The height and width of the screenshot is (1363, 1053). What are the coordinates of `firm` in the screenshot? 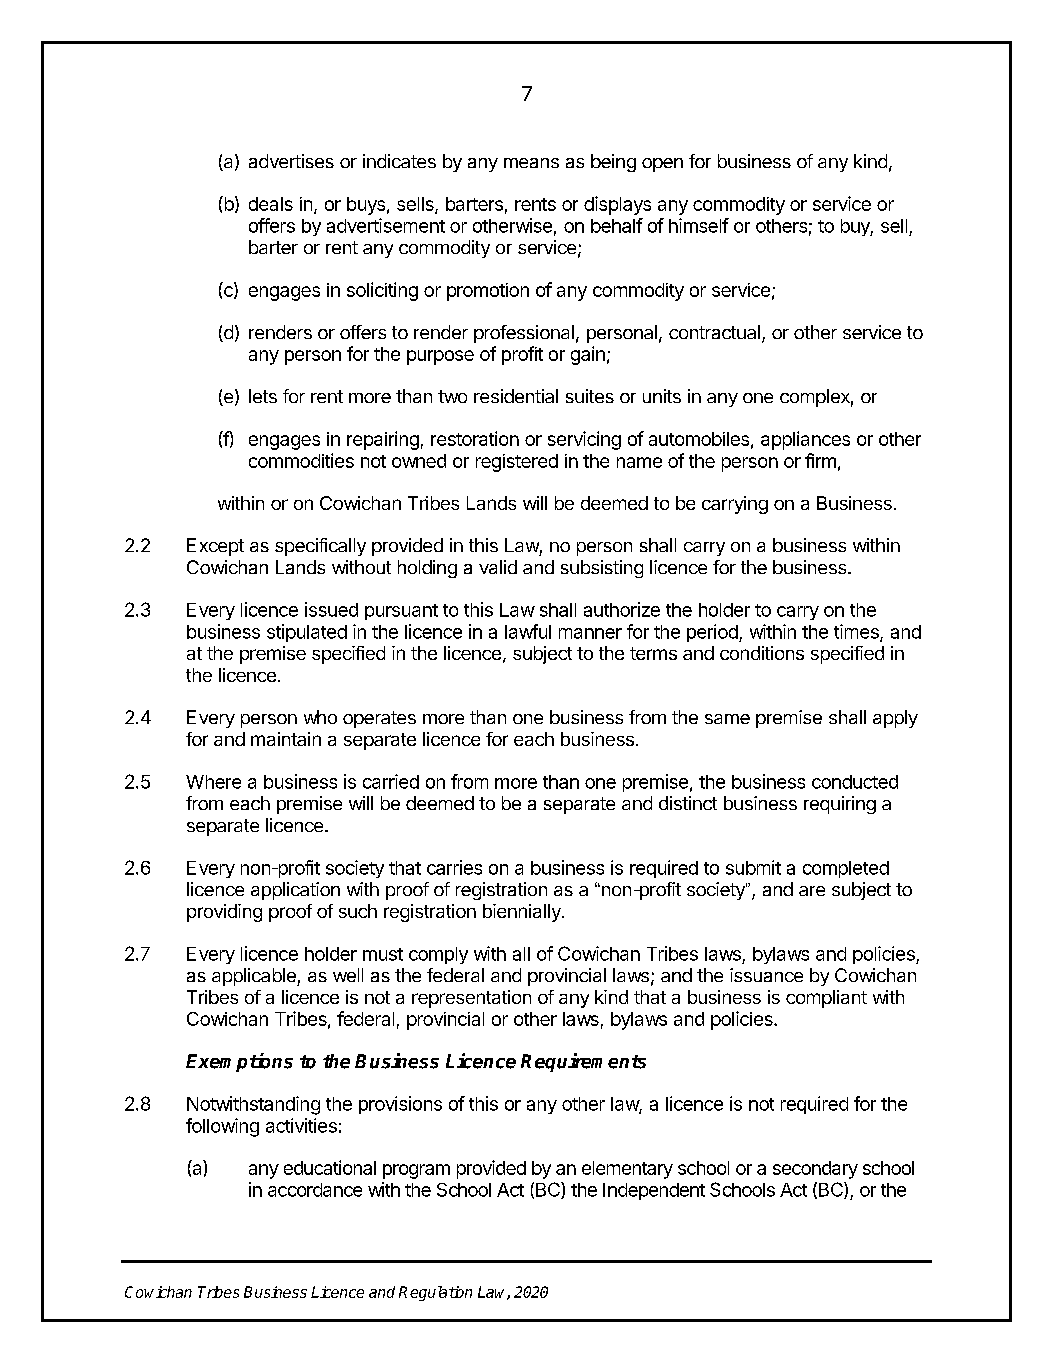 It's located at (820, 460).
